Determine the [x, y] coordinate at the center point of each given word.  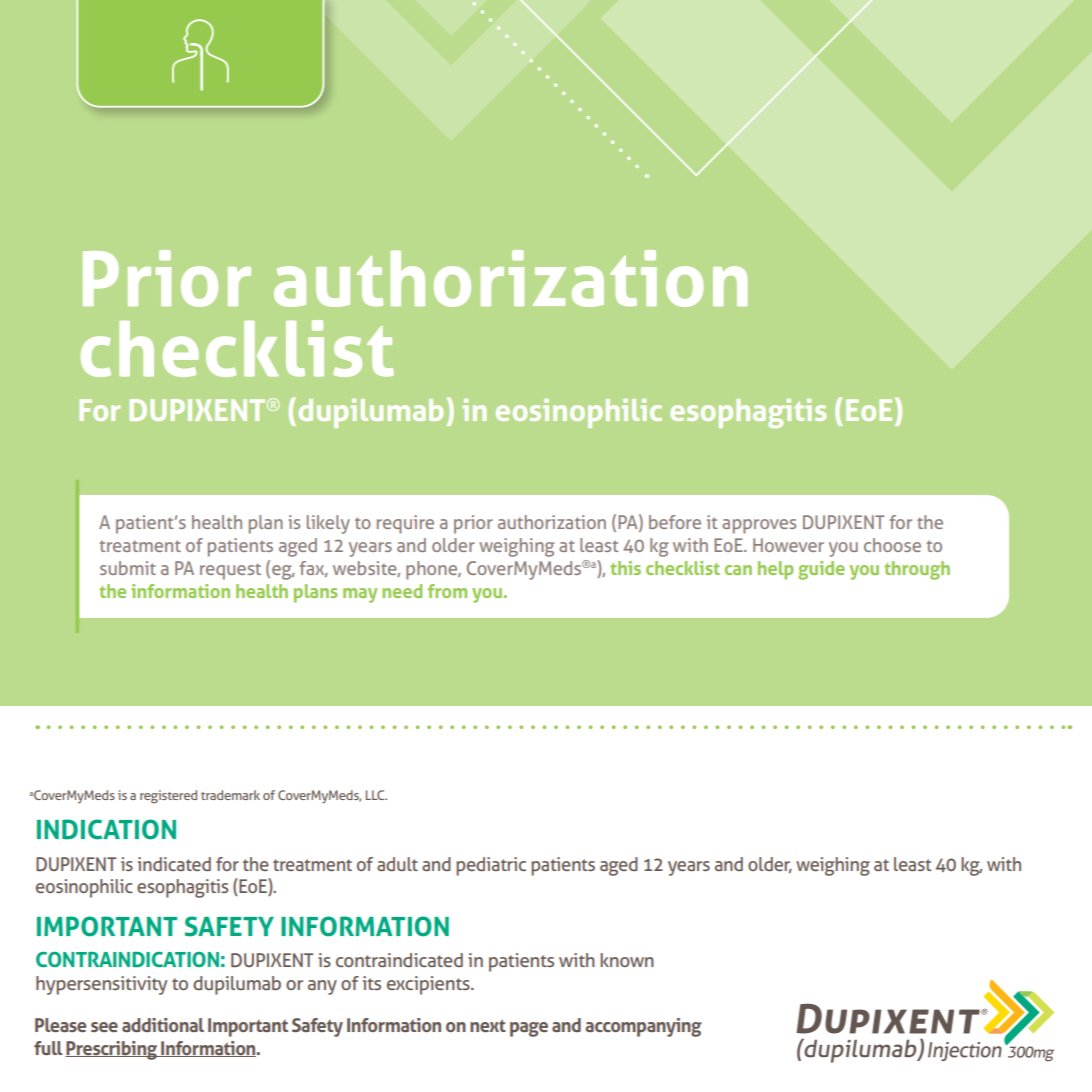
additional [163, 1025]
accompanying [643, 1027]
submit [128, 568]
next [488, 1025]
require [405, 524]
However [788, 545]
